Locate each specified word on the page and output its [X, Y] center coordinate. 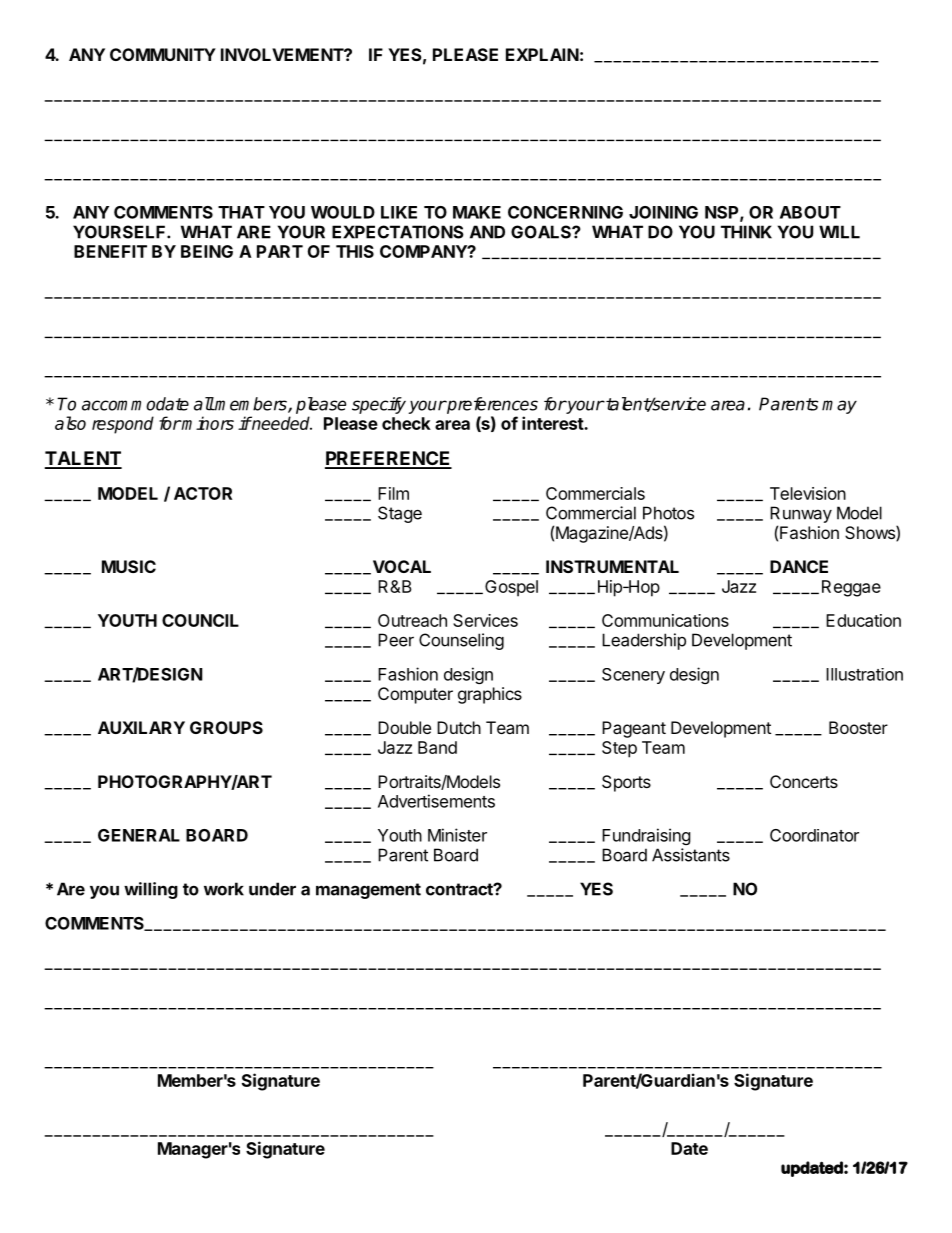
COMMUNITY [163, 54]
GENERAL [139, 835]
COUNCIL [200, 620]
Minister [457, 835]
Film [393, 493]
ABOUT [810, 212]
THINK [746, 232]
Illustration [864, 674]
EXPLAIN [542, 54]
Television [808, 493]
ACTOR [203, 493]
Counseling [461, 641]
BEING [207, 251]
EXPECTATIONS [398, 232]
